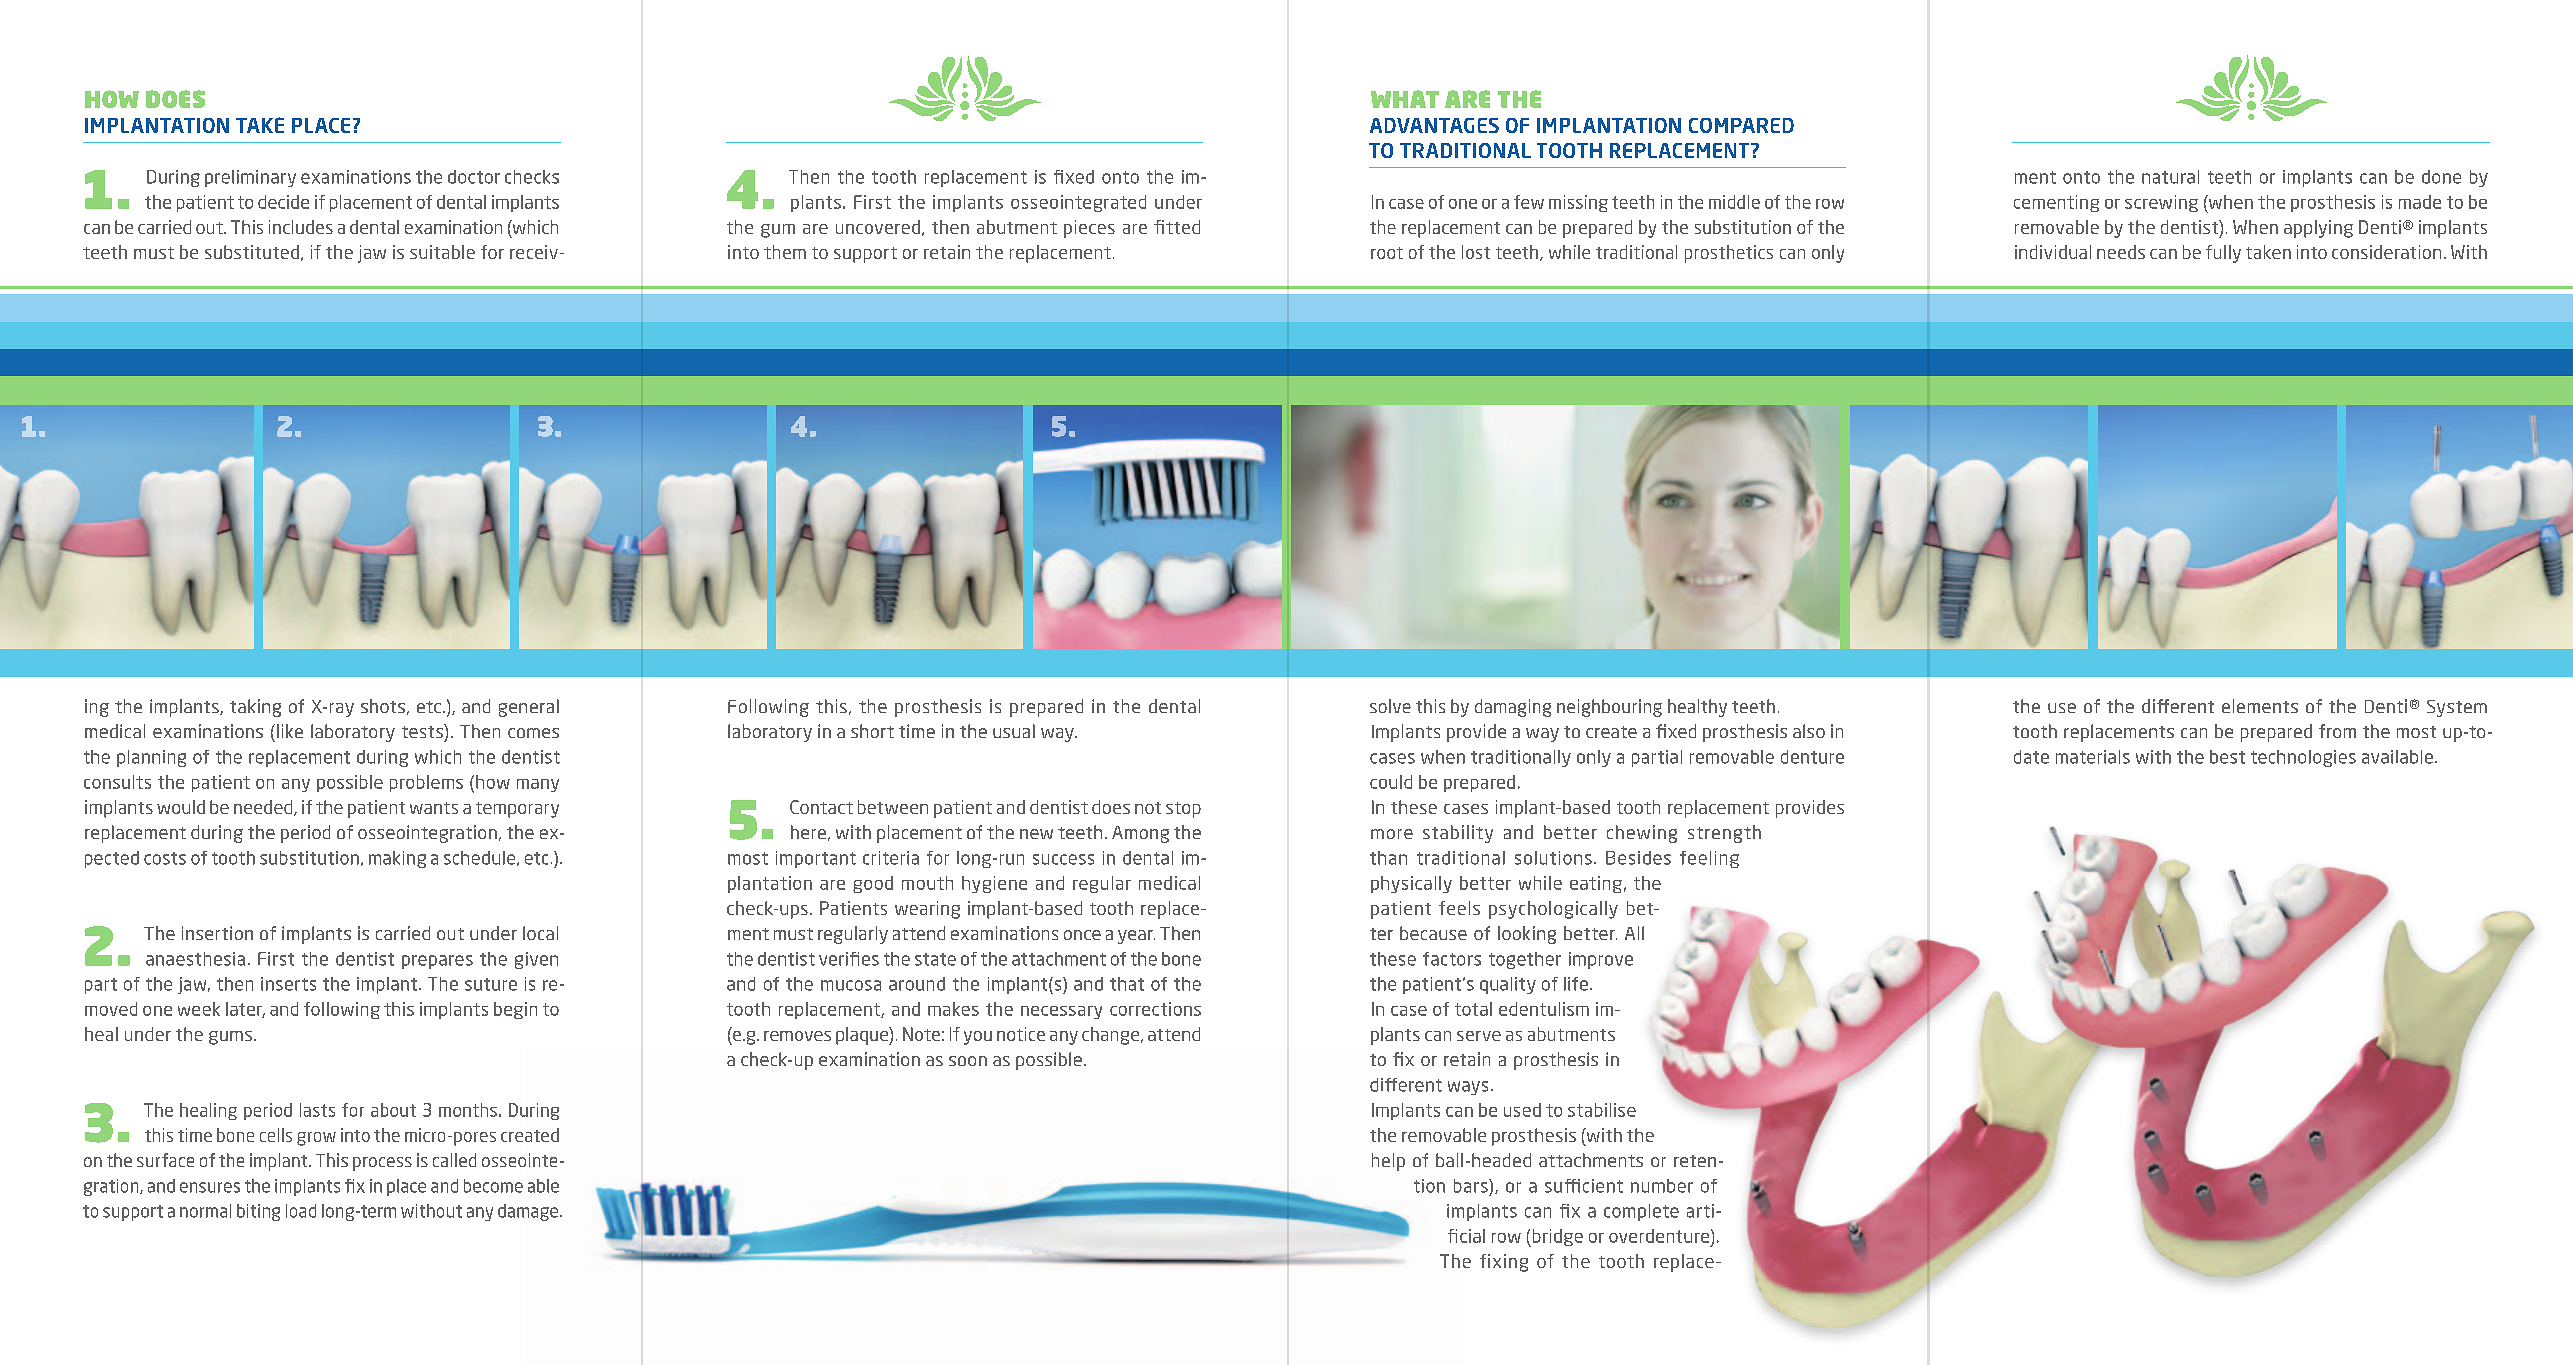 The width and height of the document is (2573, 1365). What do you see at coordinates (1390, 706) in the document?
I see `solve` at bounding box center [1390, 706].
